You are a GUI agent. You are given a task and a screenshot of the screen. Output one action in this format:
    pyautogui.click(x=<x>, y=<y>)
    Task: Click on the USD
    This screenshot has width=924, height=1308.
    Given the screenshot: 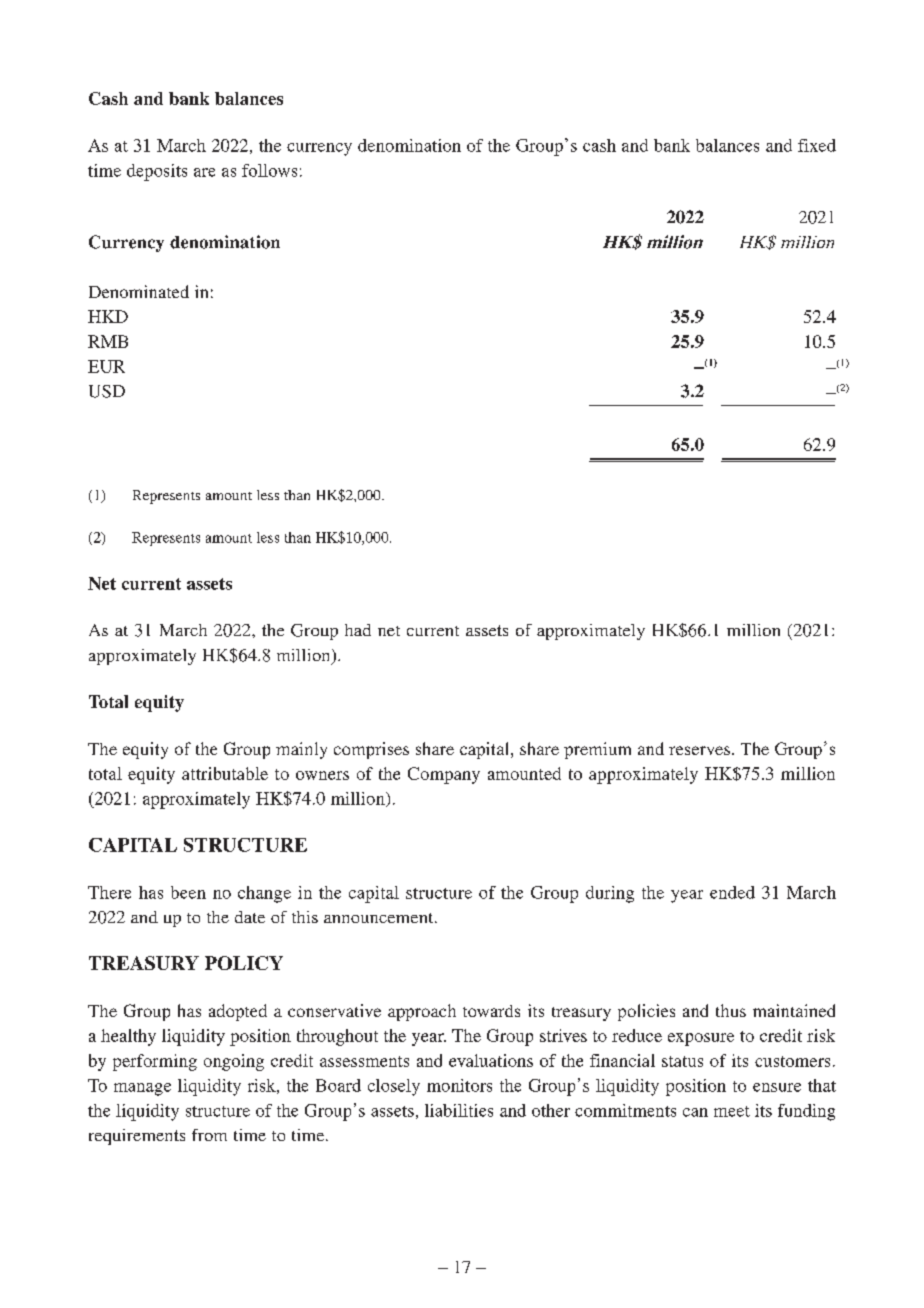 What is the action you would take?
    pyautogui.click(x=107, y=391)
